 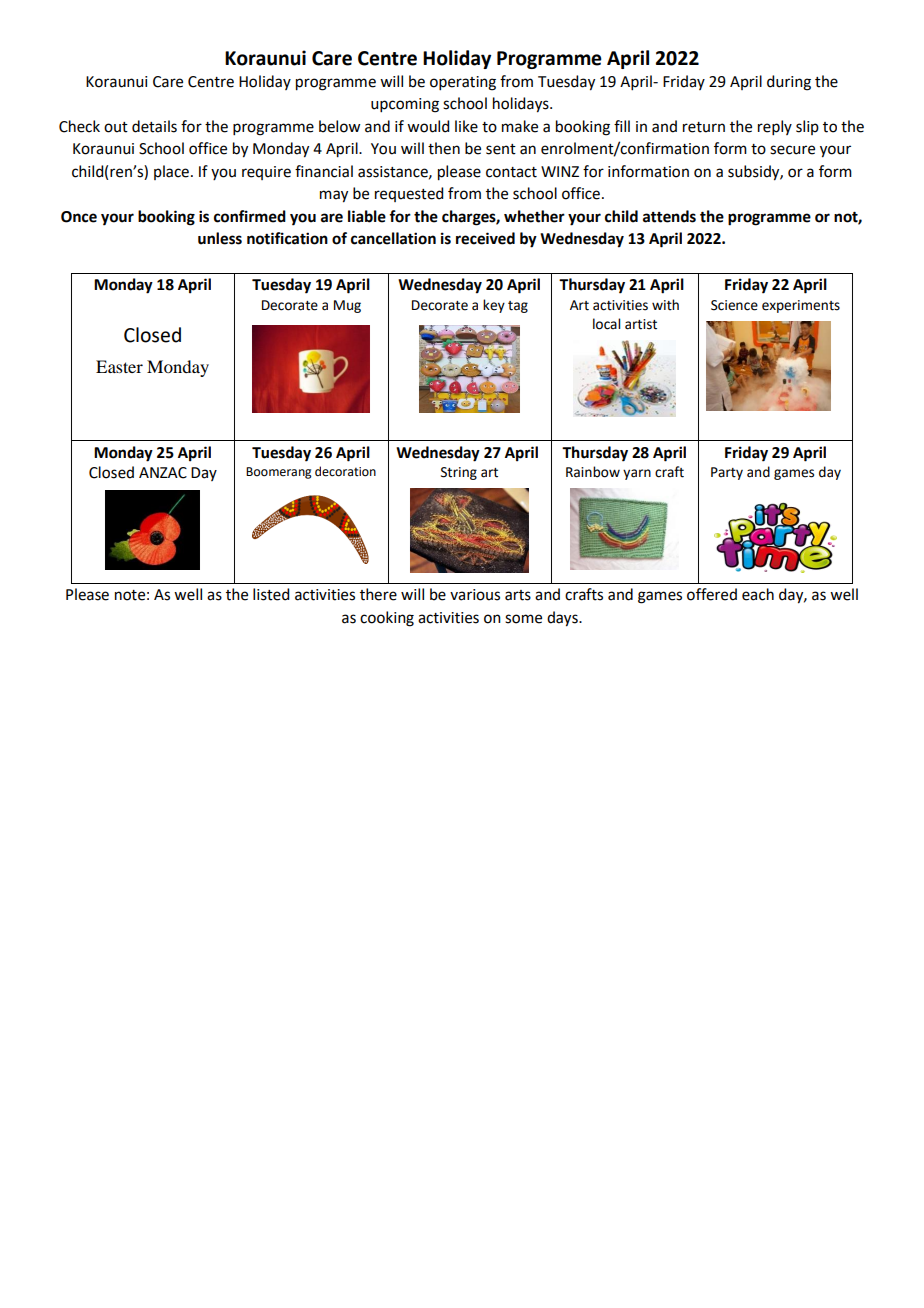 I want to click on listed, so click(x=271, y=594).
